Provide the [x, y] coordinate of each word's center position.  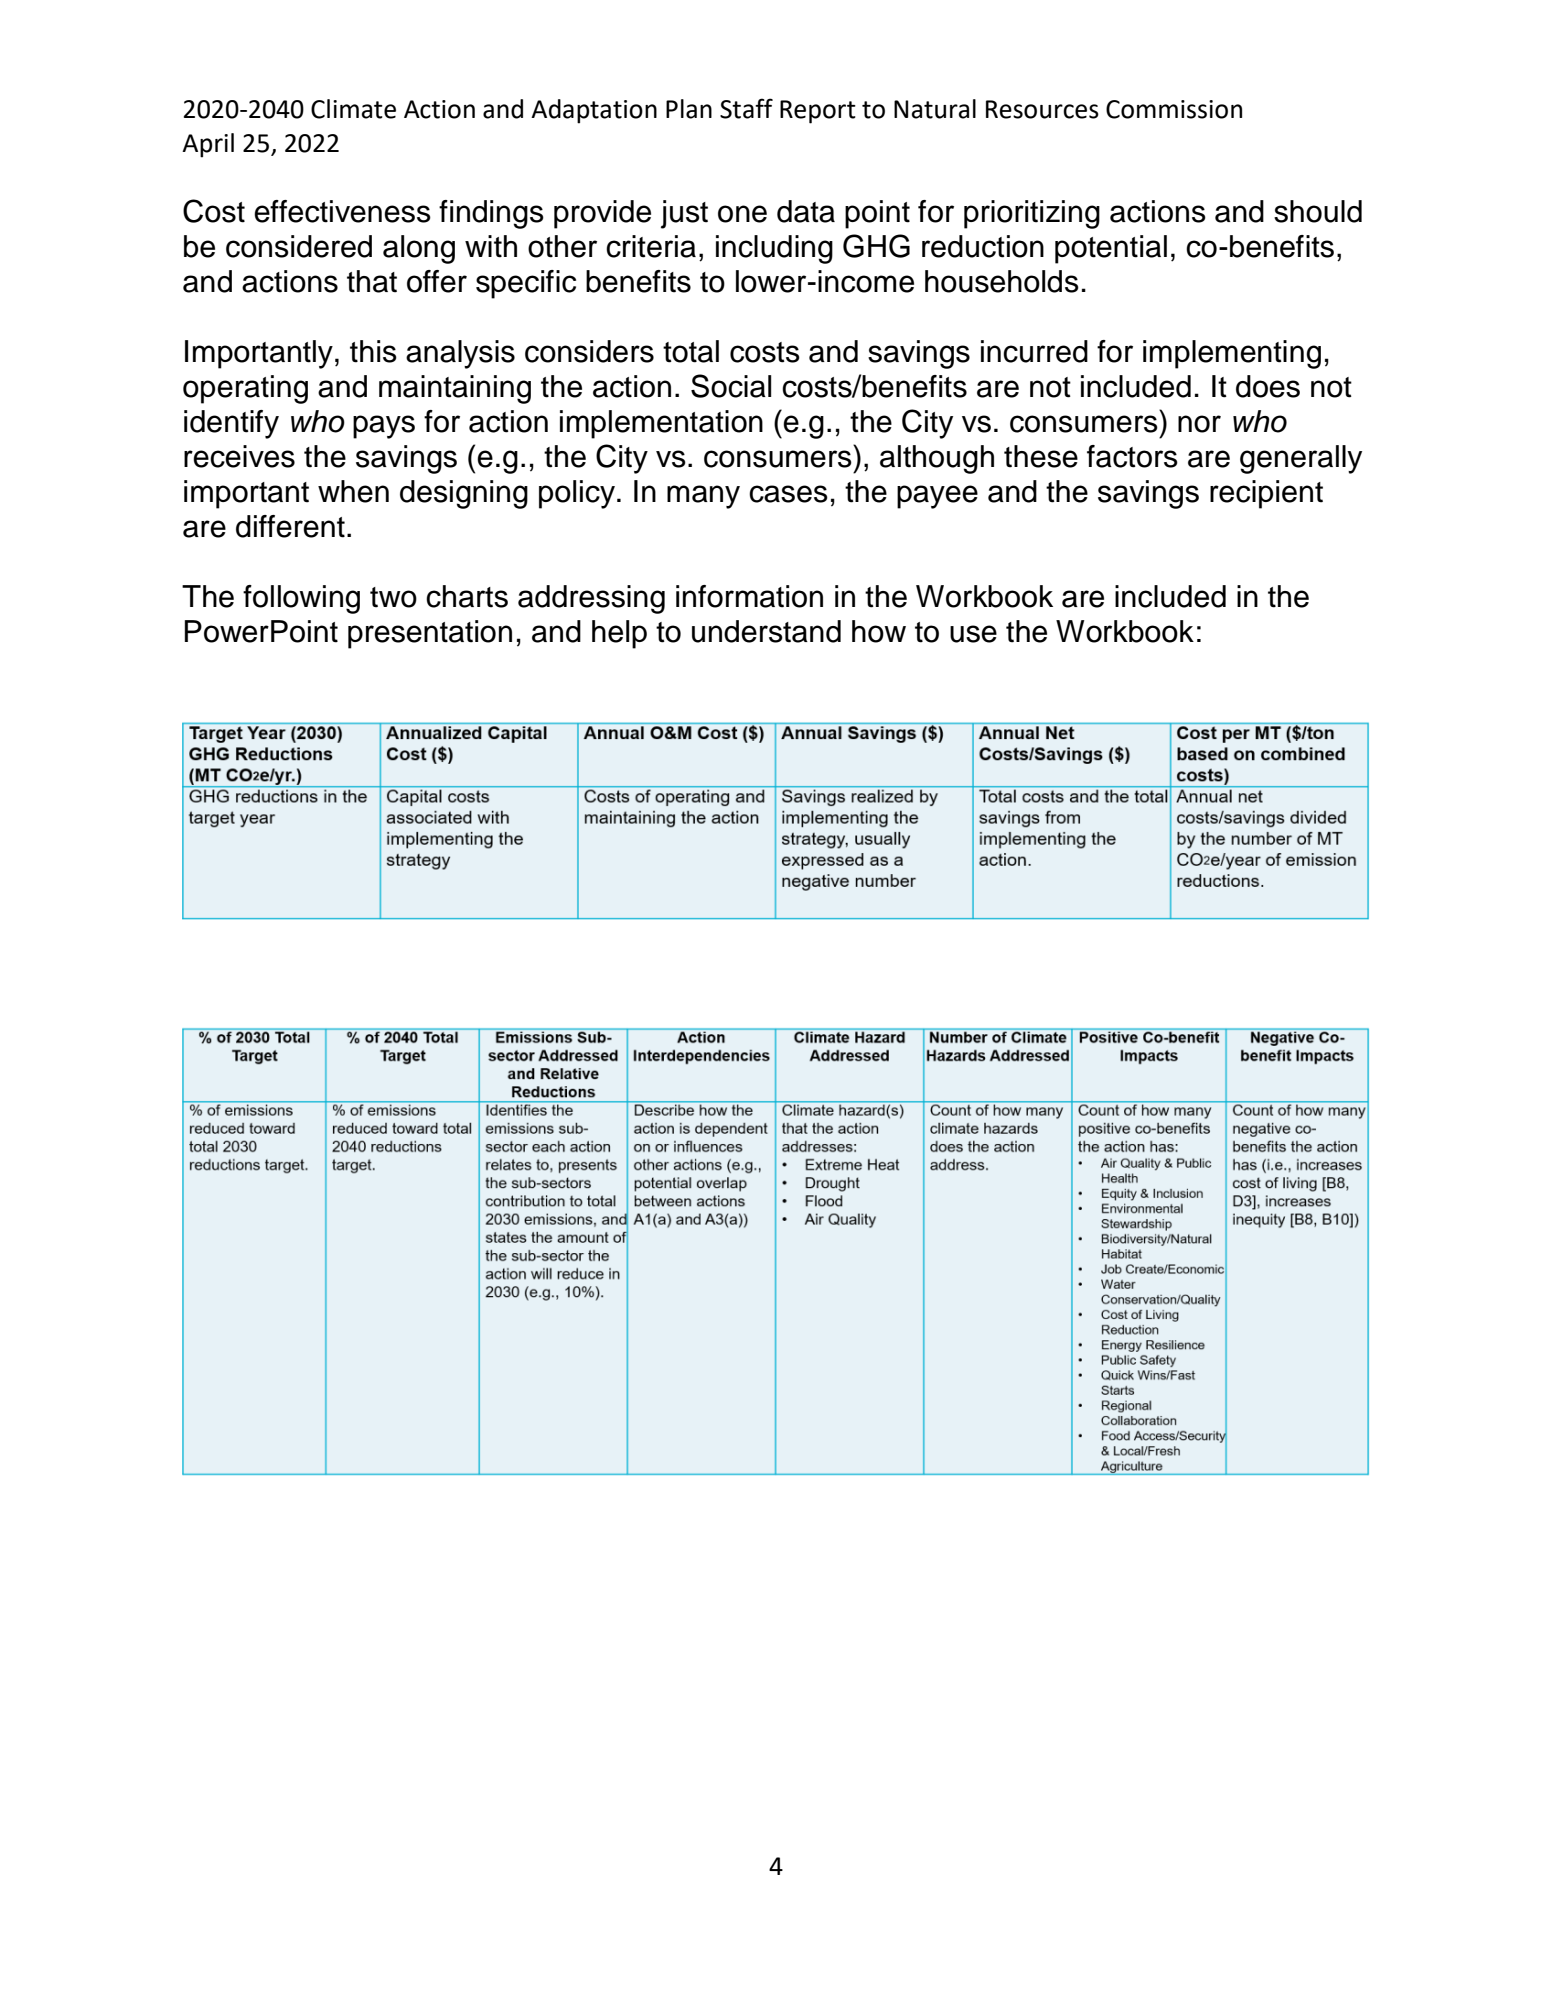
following [301, 599]
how [879, 631]
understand [766, 631]
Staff [746, 108]
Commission [1174, 109]
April [208, 145]
